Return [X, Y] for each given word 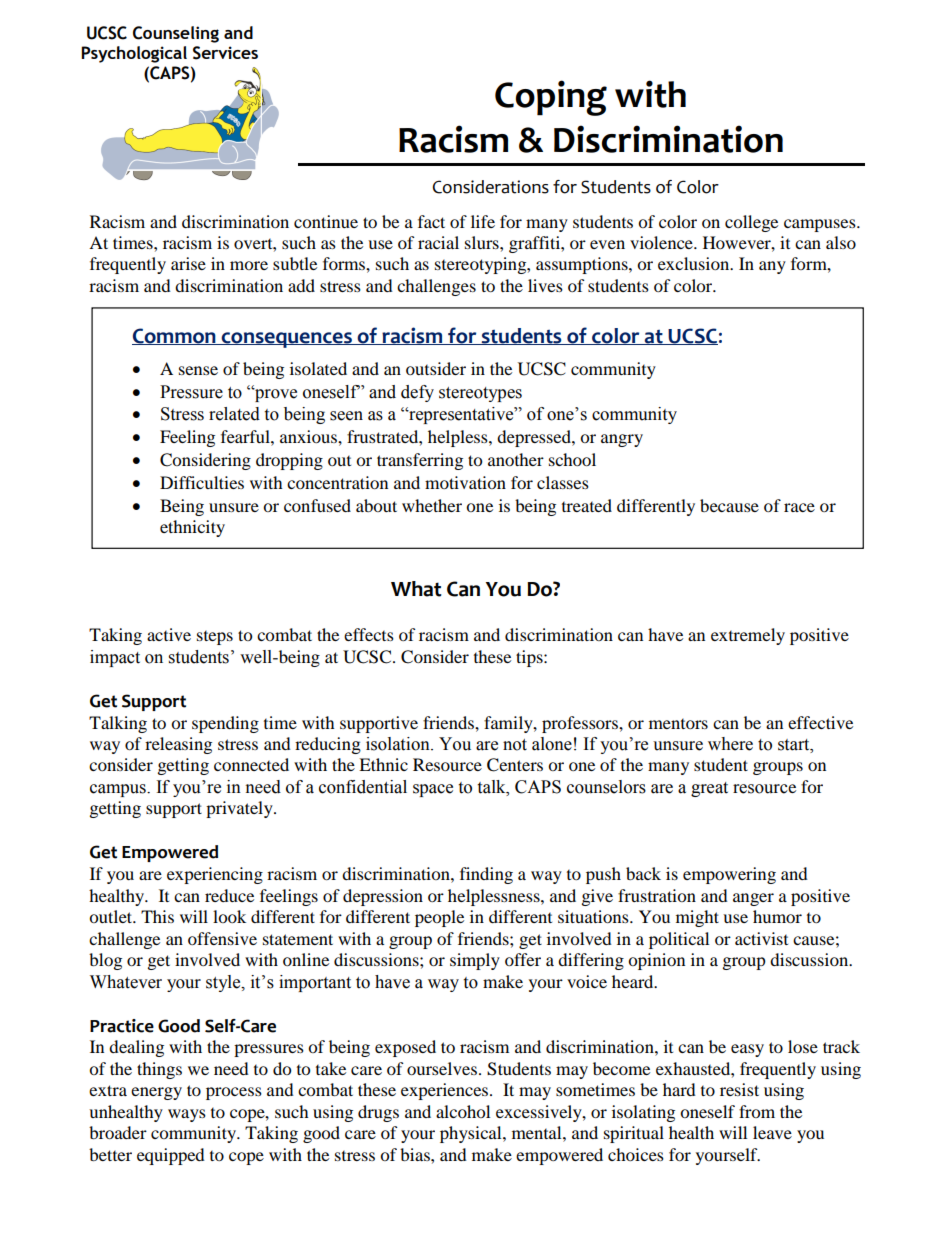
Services [225, 53]
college [751, 223]
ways [187, 1115]
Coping [551, 98]
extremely [748, 636]
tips [530, 658]
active [169, 634]
